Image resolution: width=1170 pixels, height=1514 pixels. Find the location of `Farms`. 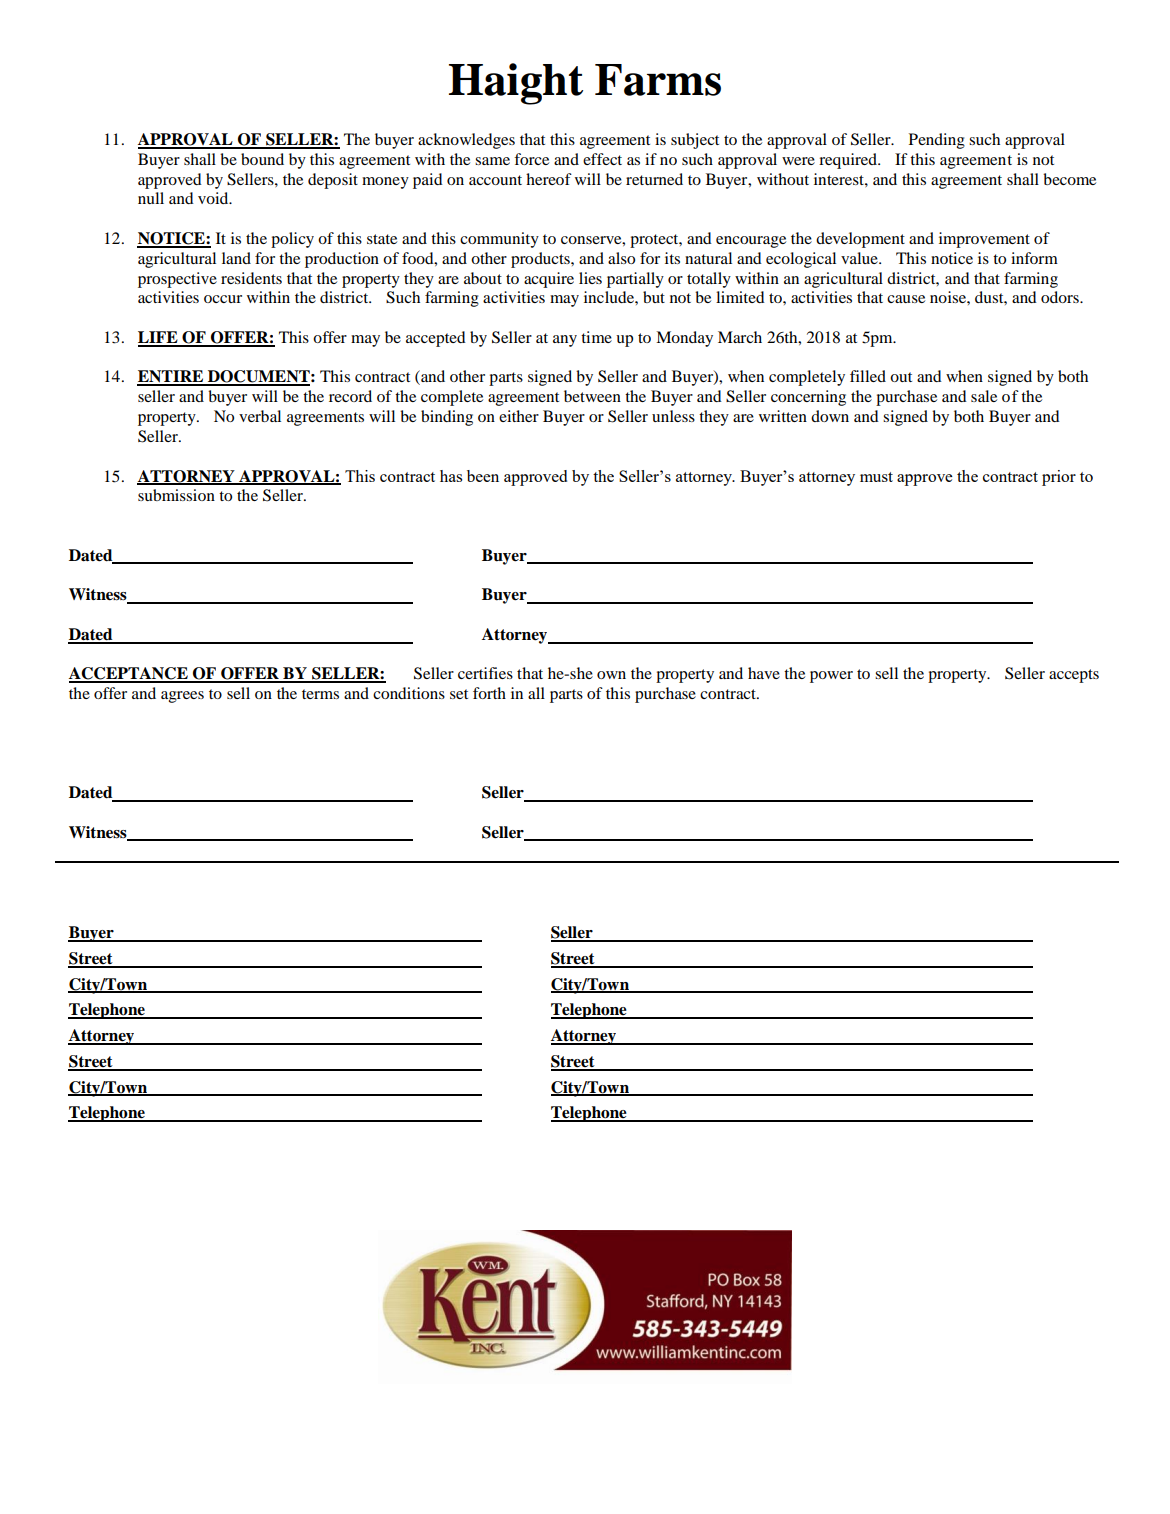

Farms is located at coordinates (658, 80).
